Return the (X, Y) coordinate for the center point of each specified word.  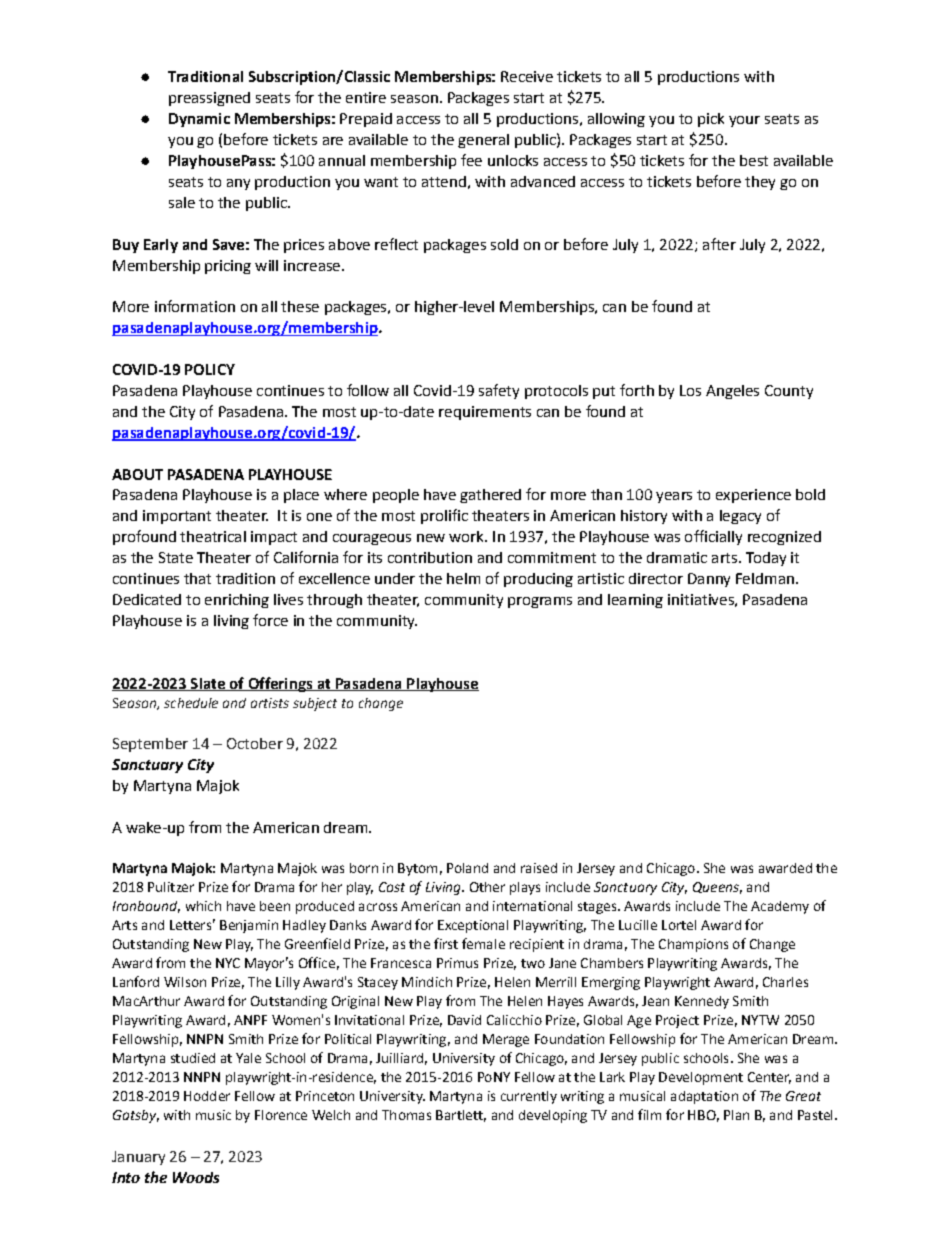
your (744, 121)
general (483, 141)
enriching (237, 601)
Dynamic (199, 120)
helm (463, 578)
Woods (196, 1177)
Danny (709, 580)
